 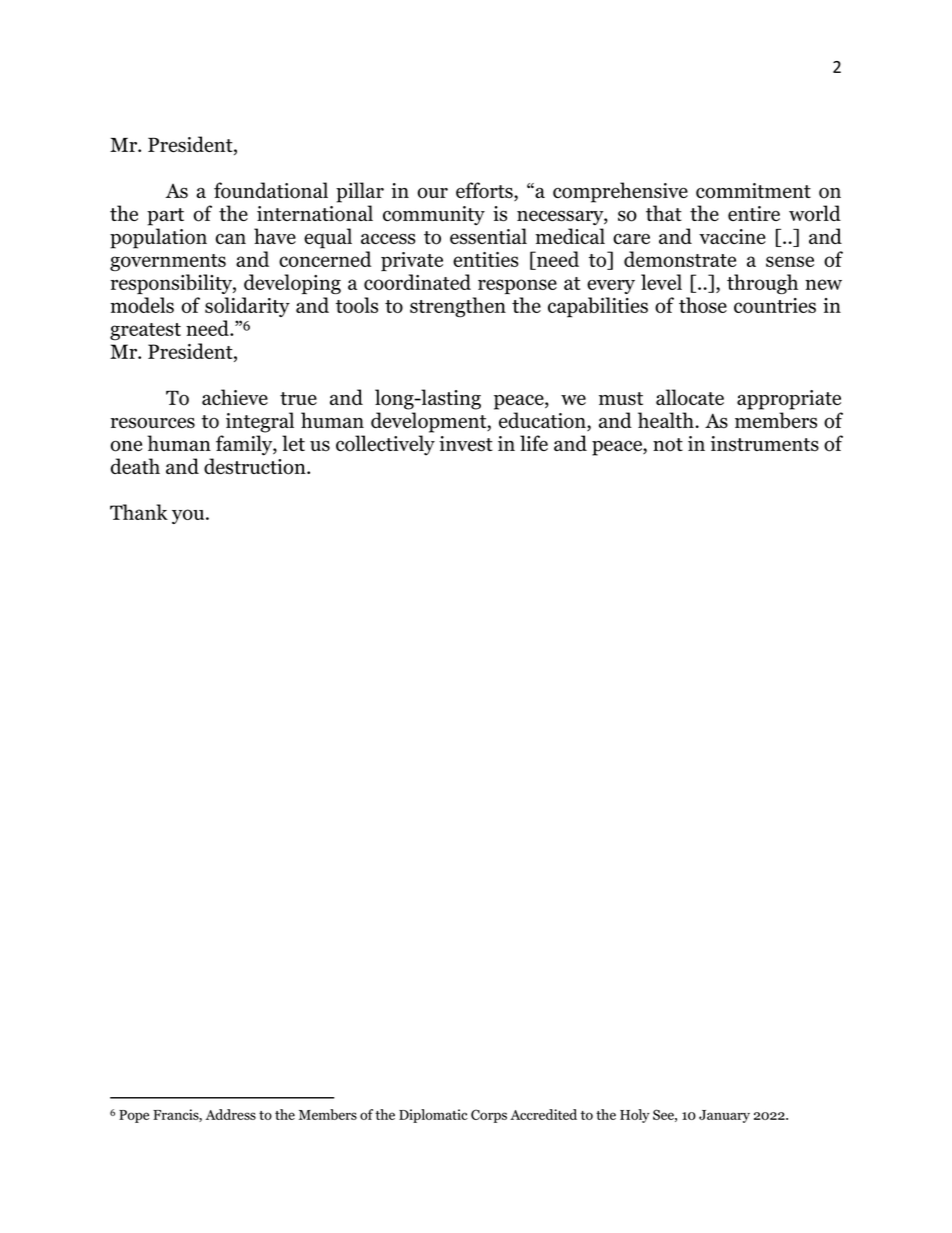 I want to click on Diplomatic, so click(x=433, y=1116).
